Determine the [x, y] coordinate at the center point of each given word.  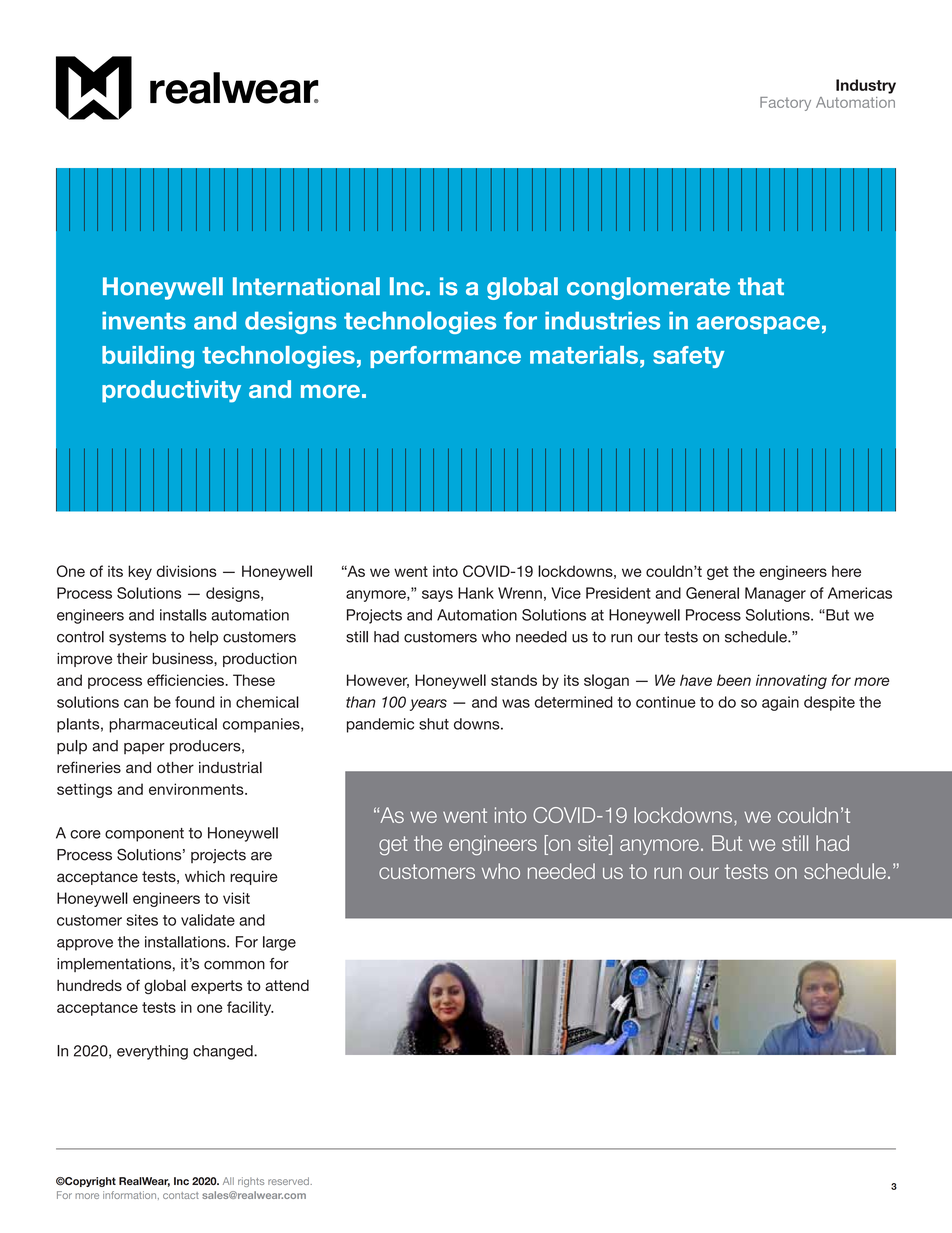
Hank [476, 593]
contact [181, 1195]
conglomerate [648, 288]
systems [137, 638]
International [306, 286]
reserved [289, 1181]
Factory [785, 104]
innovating [791, 681]
